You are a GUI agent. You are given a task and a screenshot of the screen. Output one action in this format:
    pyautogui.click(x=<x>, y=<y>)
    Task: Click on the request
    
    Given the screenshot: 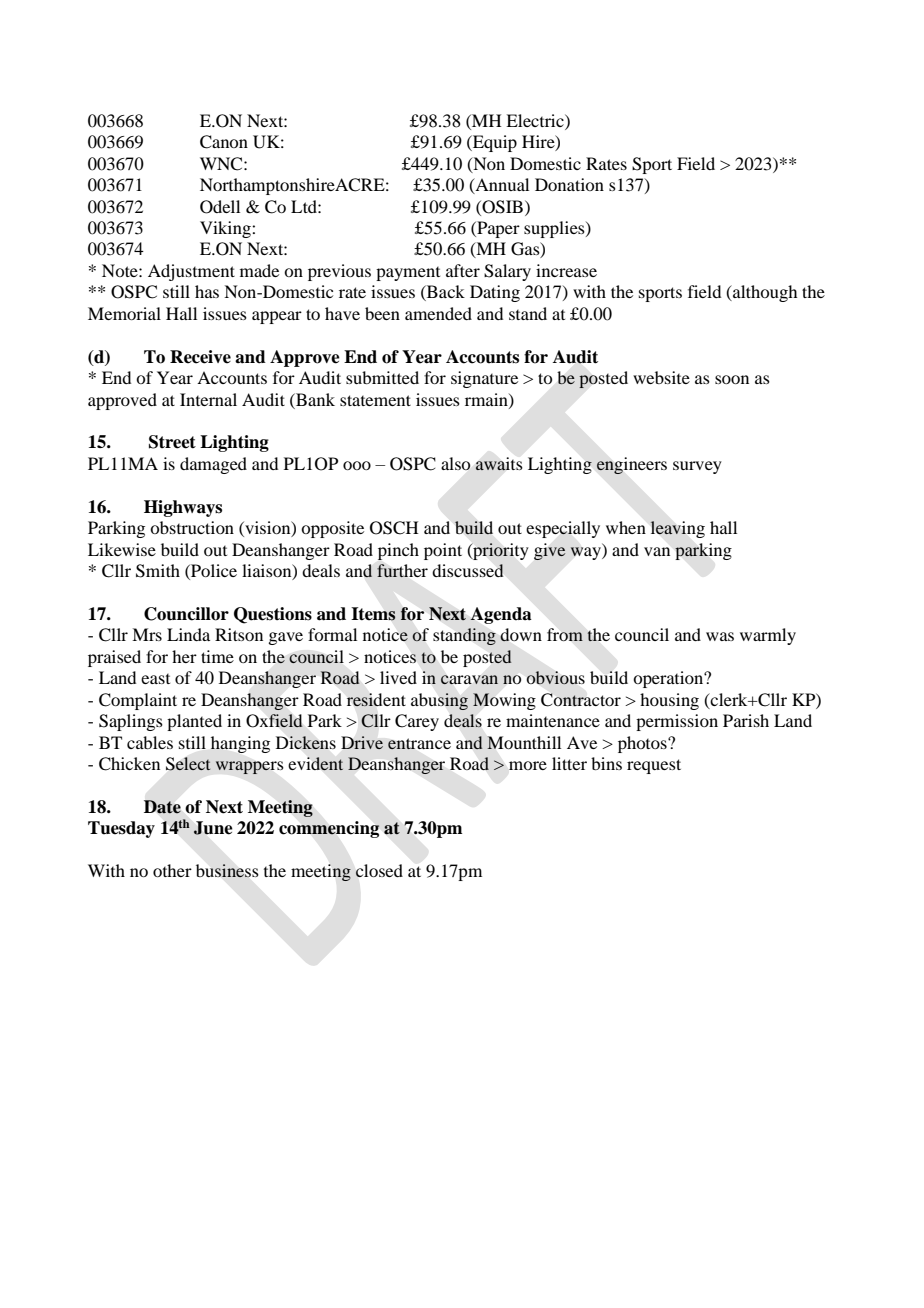 What is the action you would take?
    pyautogui.click(x=654, y=766)
